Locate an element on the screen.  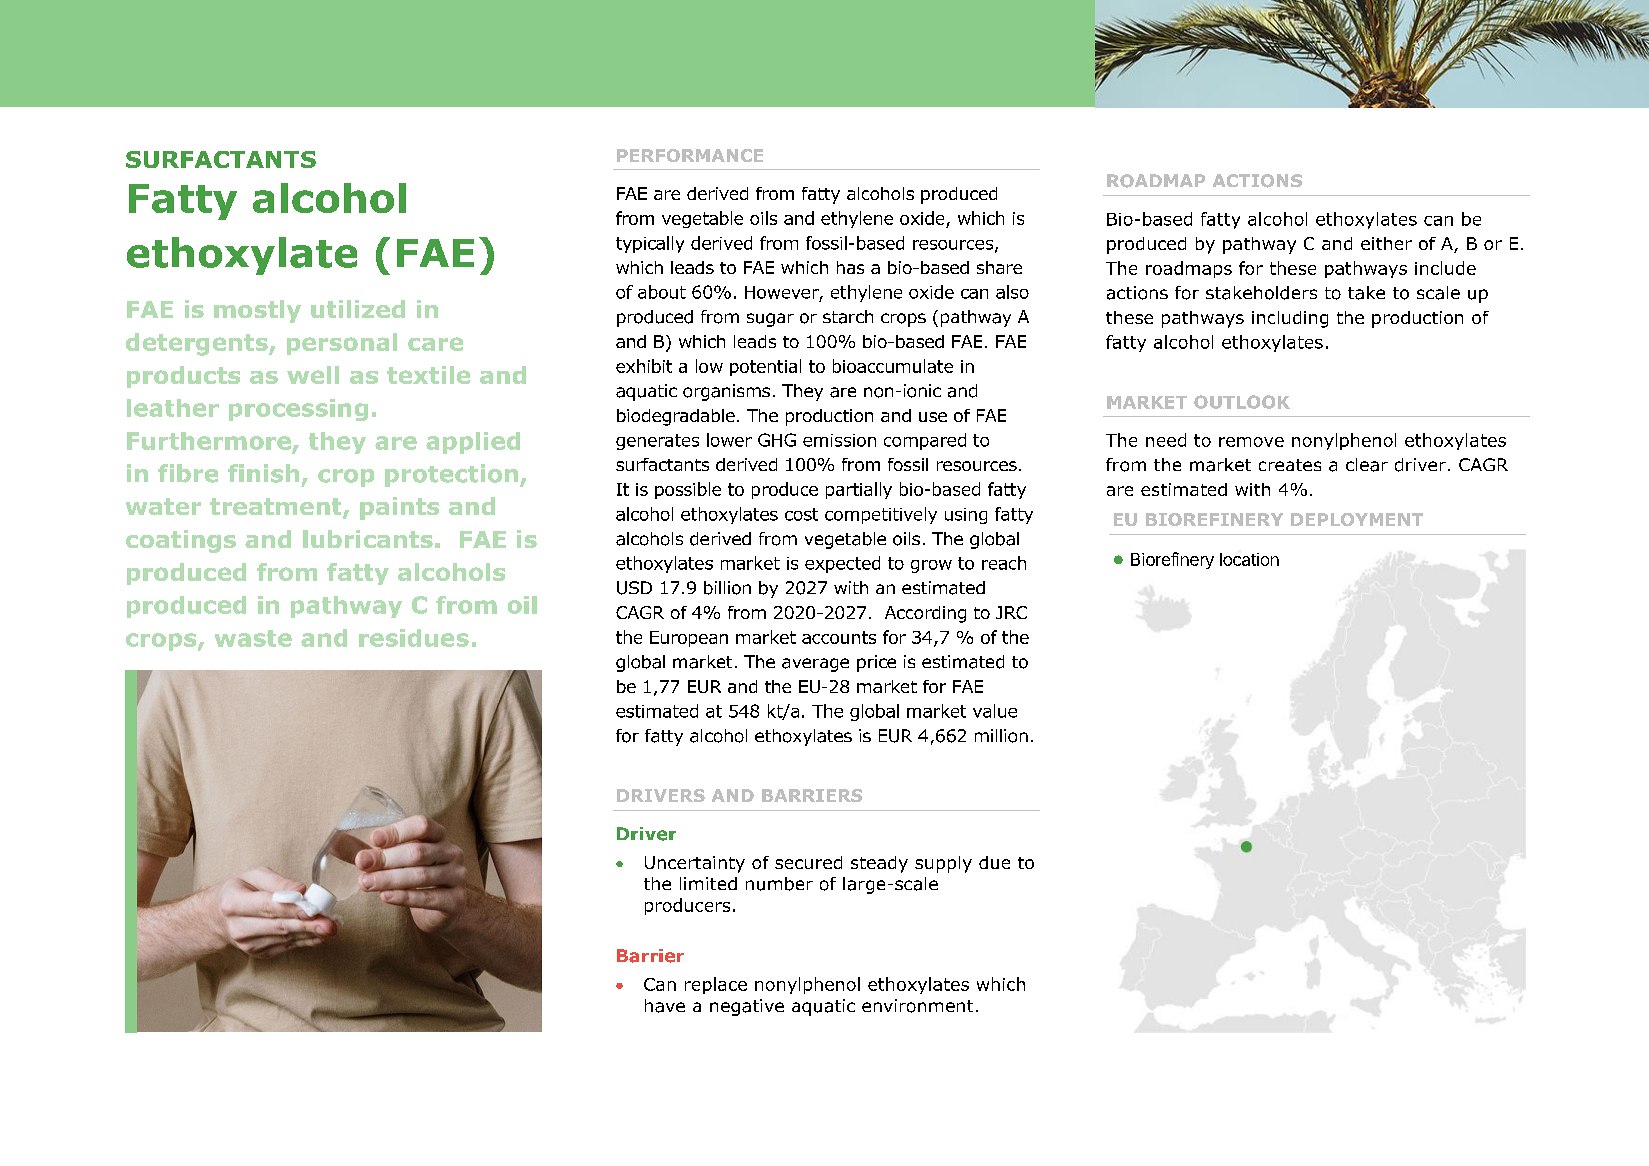
typically is located at coordinates (650, 244).
